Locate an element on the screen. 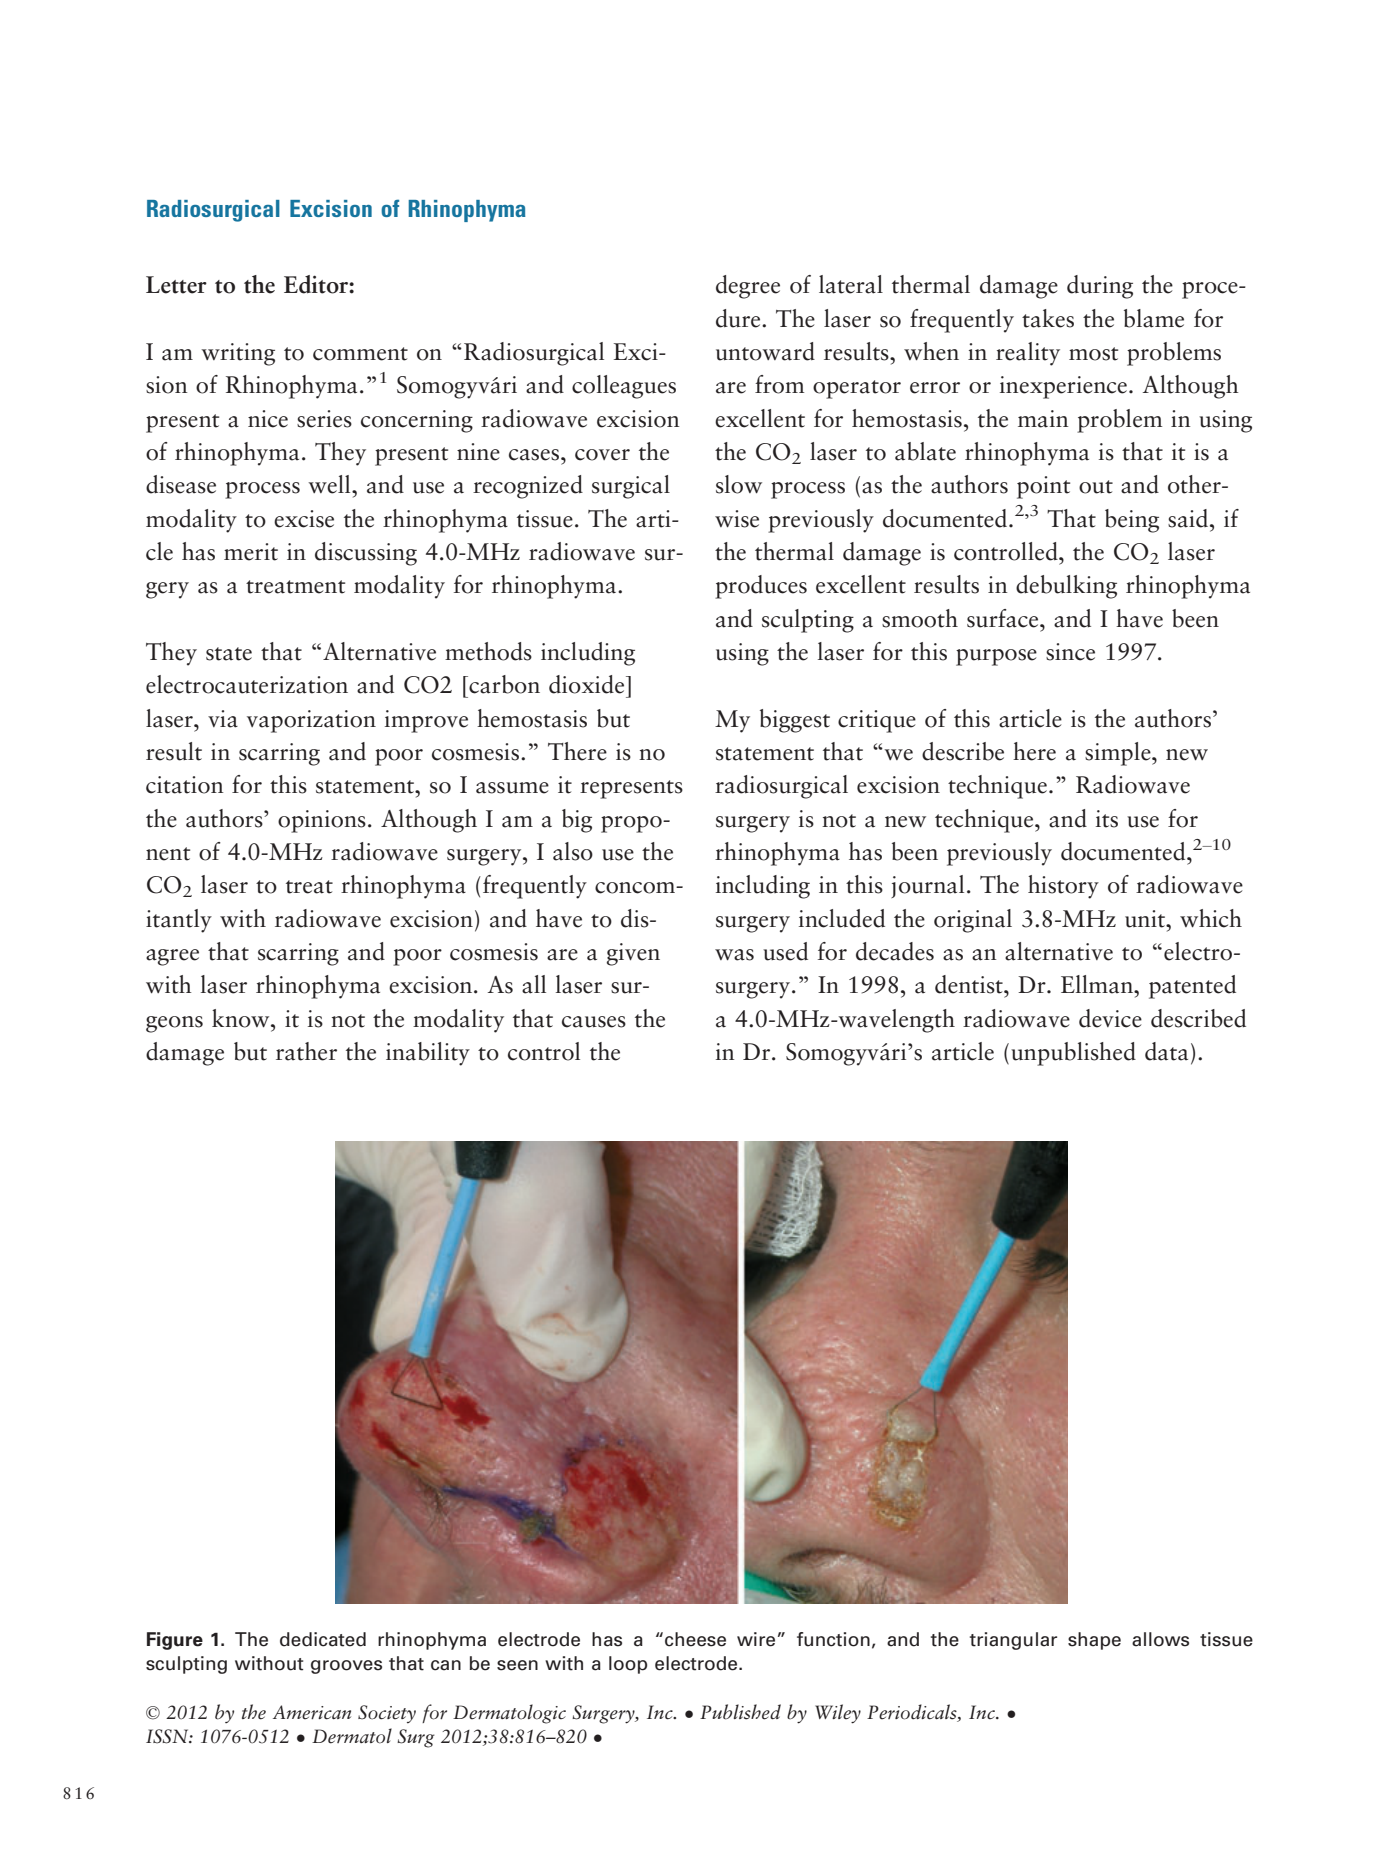 Image resolution: width=1399 pixels, height=1872 pixels. takes is located at coordinates (1048, 318).
